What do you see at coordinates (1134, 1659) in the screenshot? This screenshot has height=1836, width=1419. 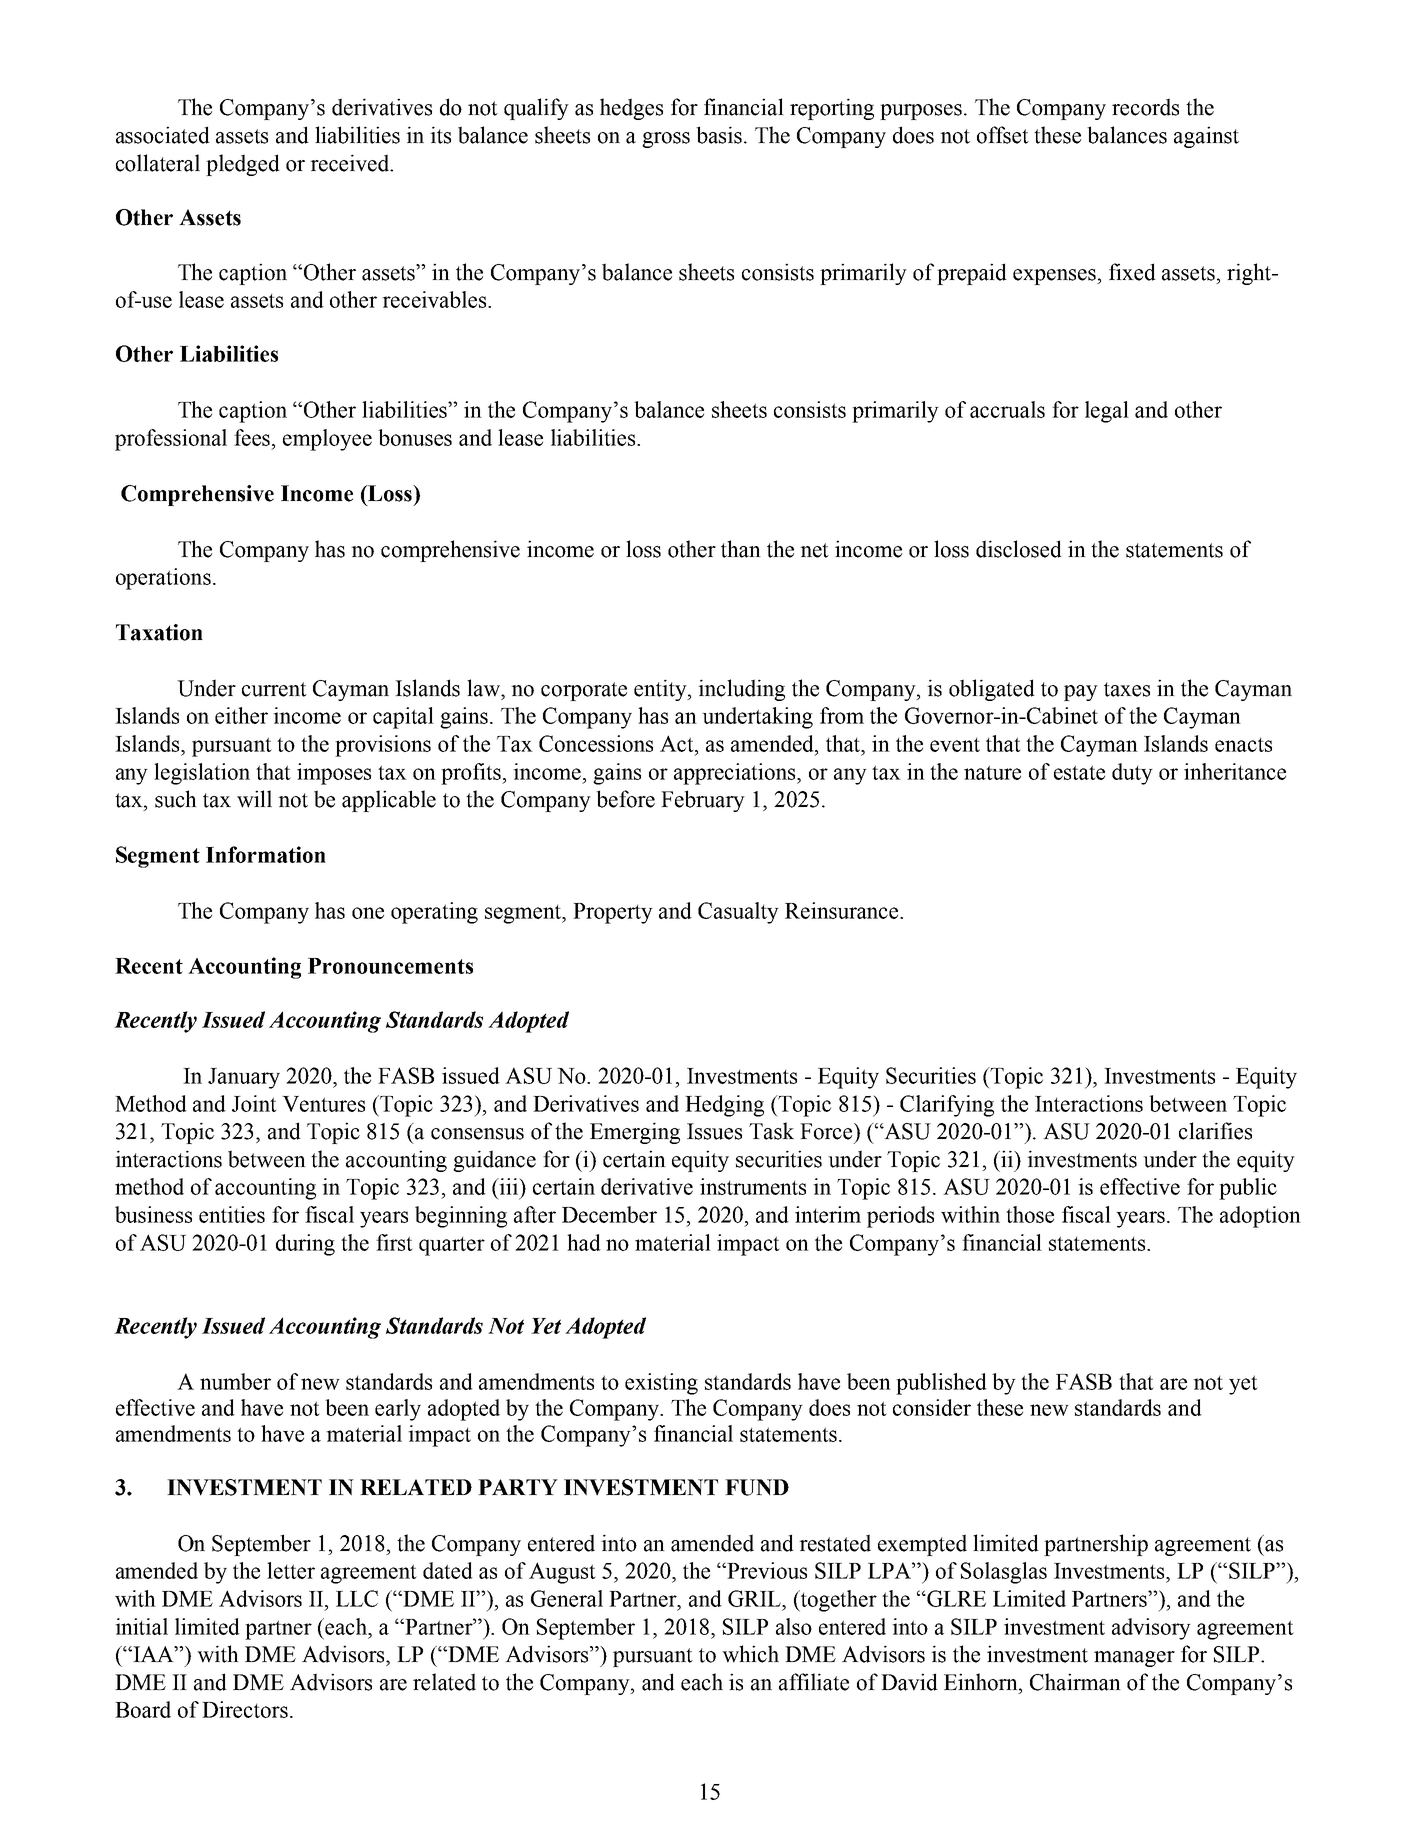 I see `manager` at bounding box center [1134, 1659].
